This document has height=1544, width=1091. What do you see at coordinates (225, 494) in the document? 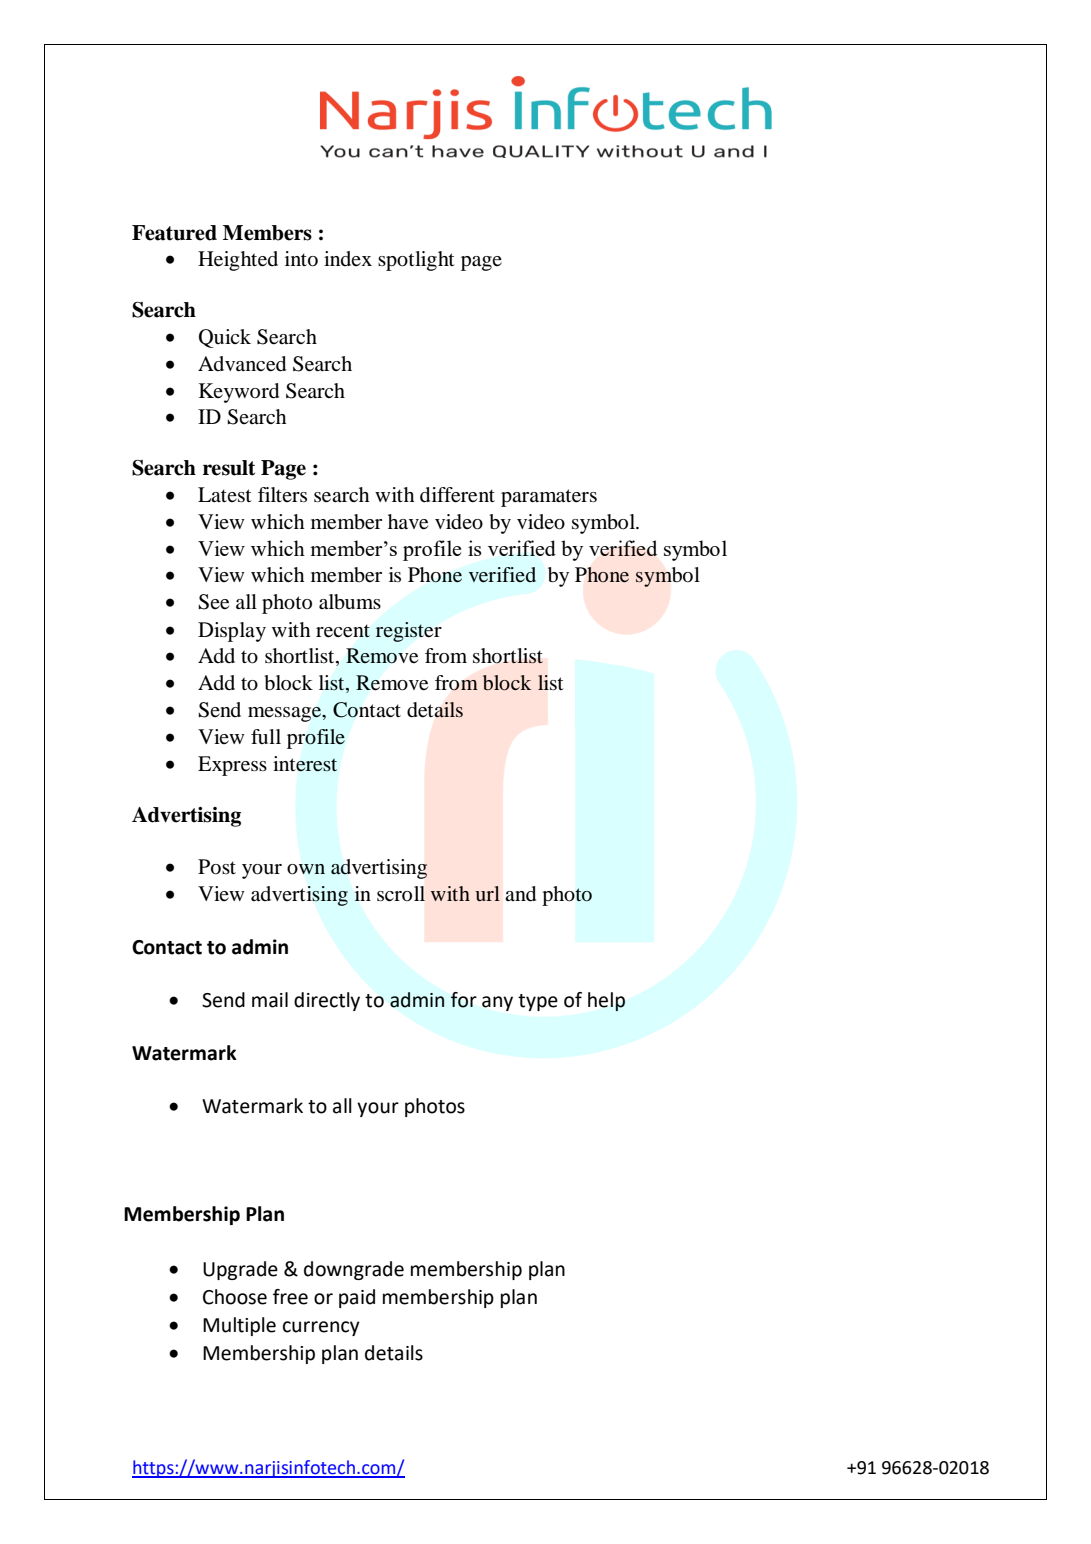
I see `Latest` at bounding box center [225, 494].
